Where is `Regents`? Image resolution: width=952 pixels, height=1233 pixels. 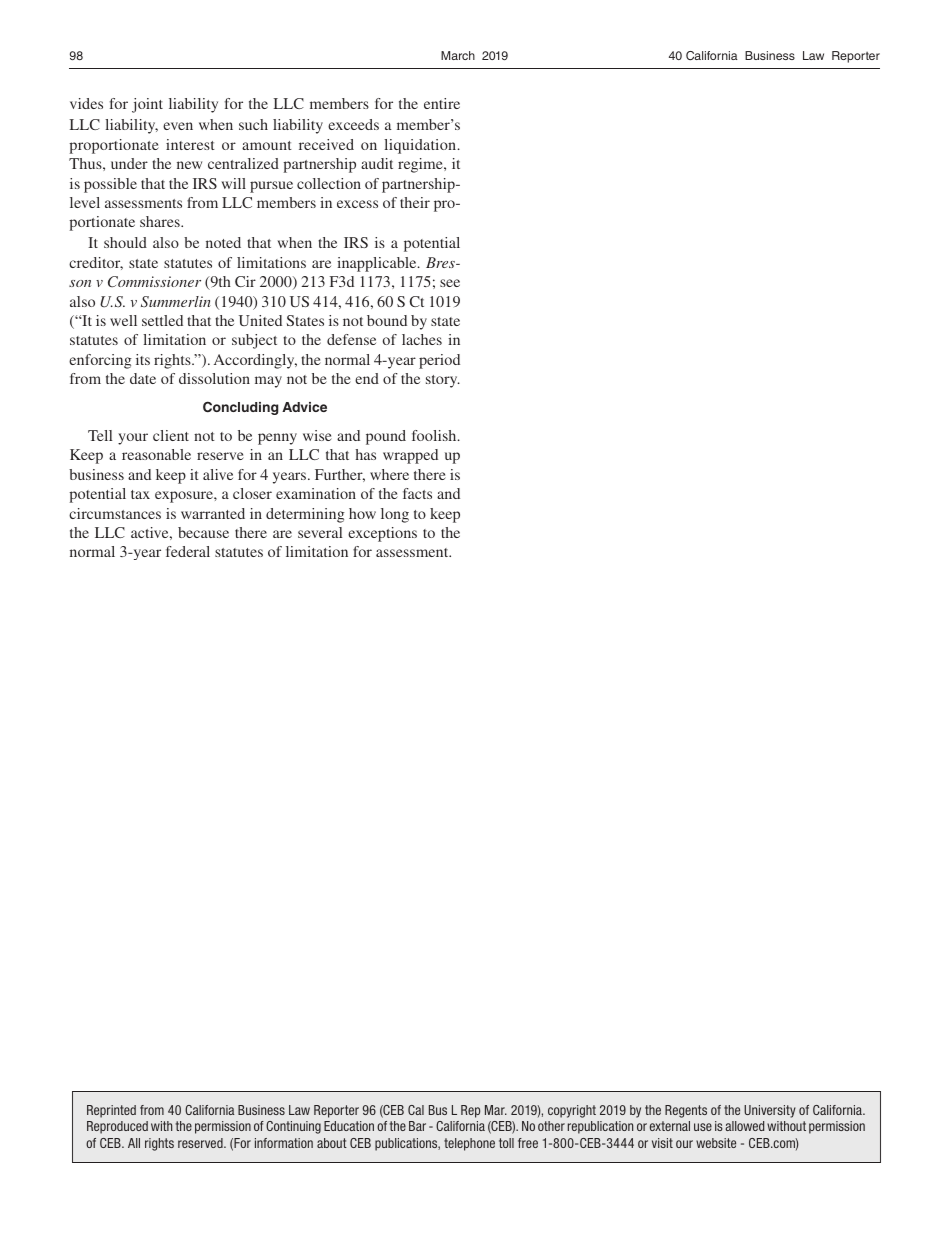 Regents is located at coordinates (686, 1111).
